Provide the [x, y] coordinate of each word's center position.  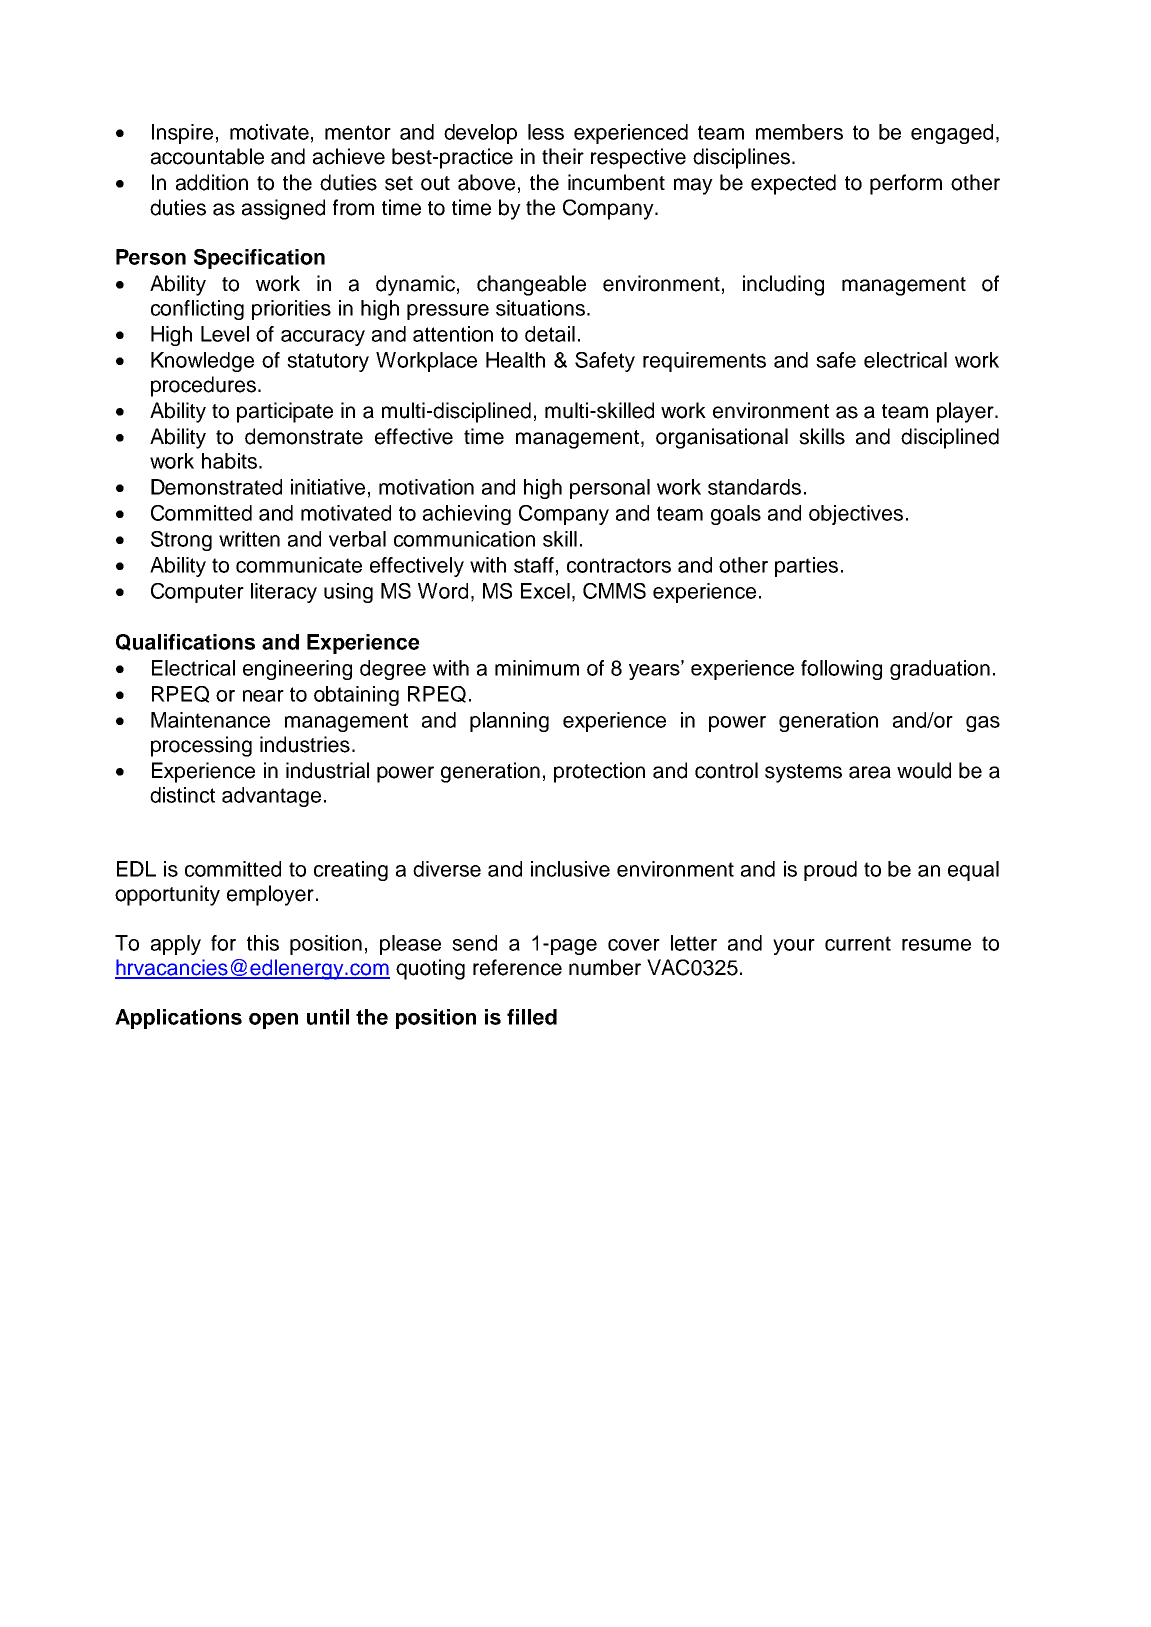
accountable [207, 156]
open [273, 1021]
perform [906, 184]
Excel [545, 591]
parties [806, 567]
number [605, 967]
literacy [284, 593]
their [563, 156]
